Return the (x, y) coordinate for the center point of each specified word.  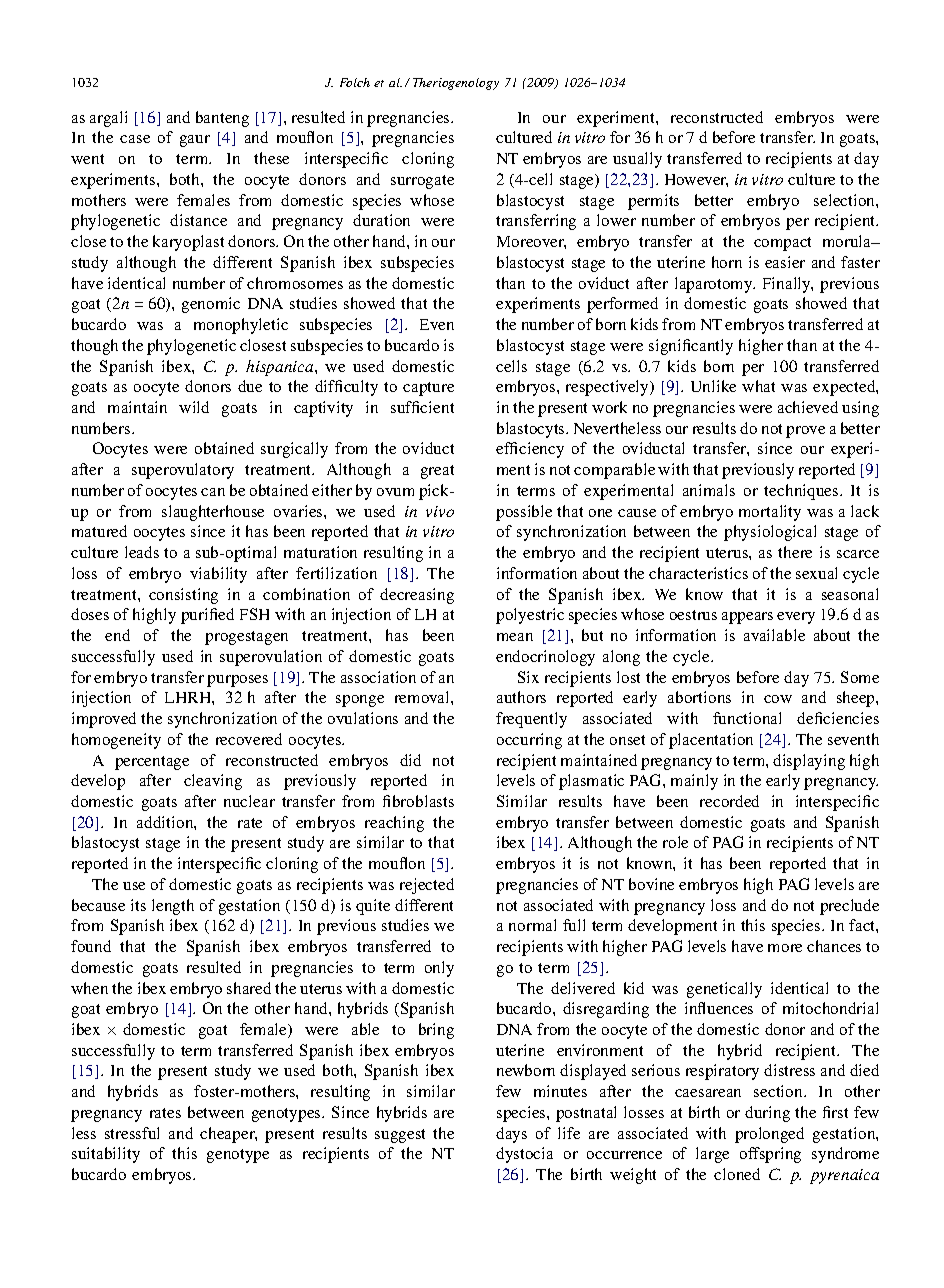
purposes (237, 681)
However (696, 180)
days (511, 1135)
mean (515, 637)
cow (778, 699)
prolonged (769, 1135)
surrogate (422, 182)
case (135, 139)
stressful (132, 1133)
